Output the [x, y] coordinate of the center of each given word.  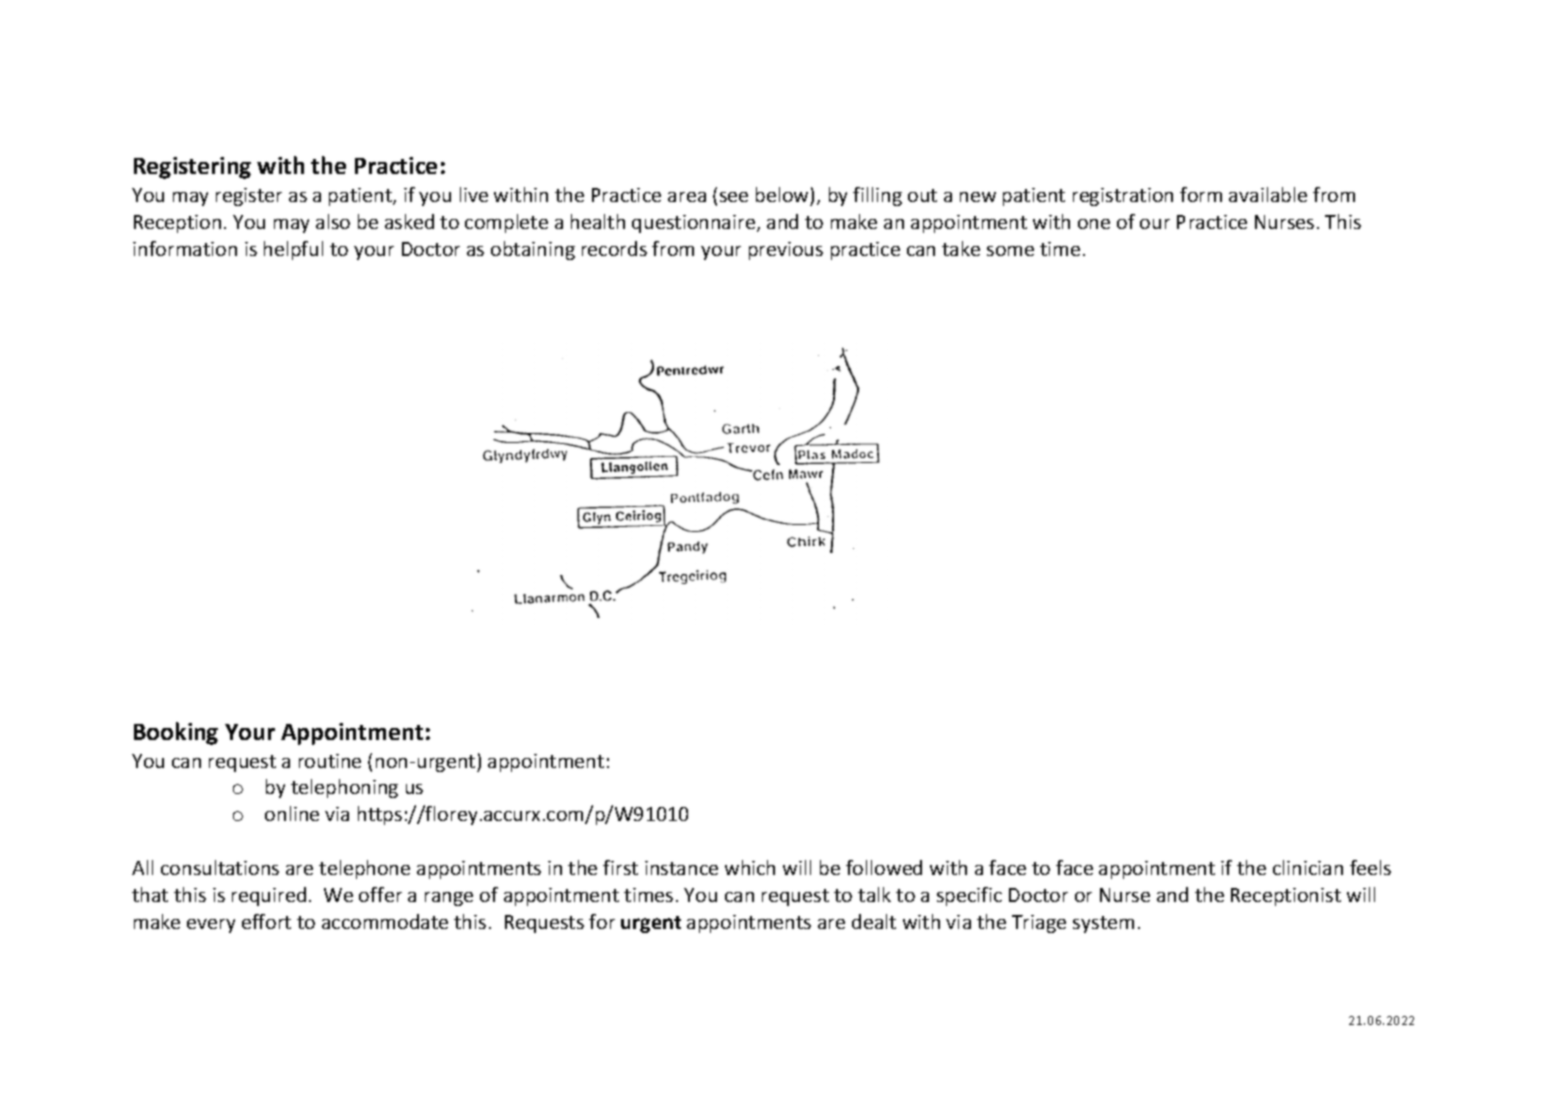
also [333, 221]
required [269, 896]
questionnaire [695, 224]
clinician [1308, 867]
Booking [176, 733]
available [1268, 194]
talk [874, 894]
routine [330, 761]
